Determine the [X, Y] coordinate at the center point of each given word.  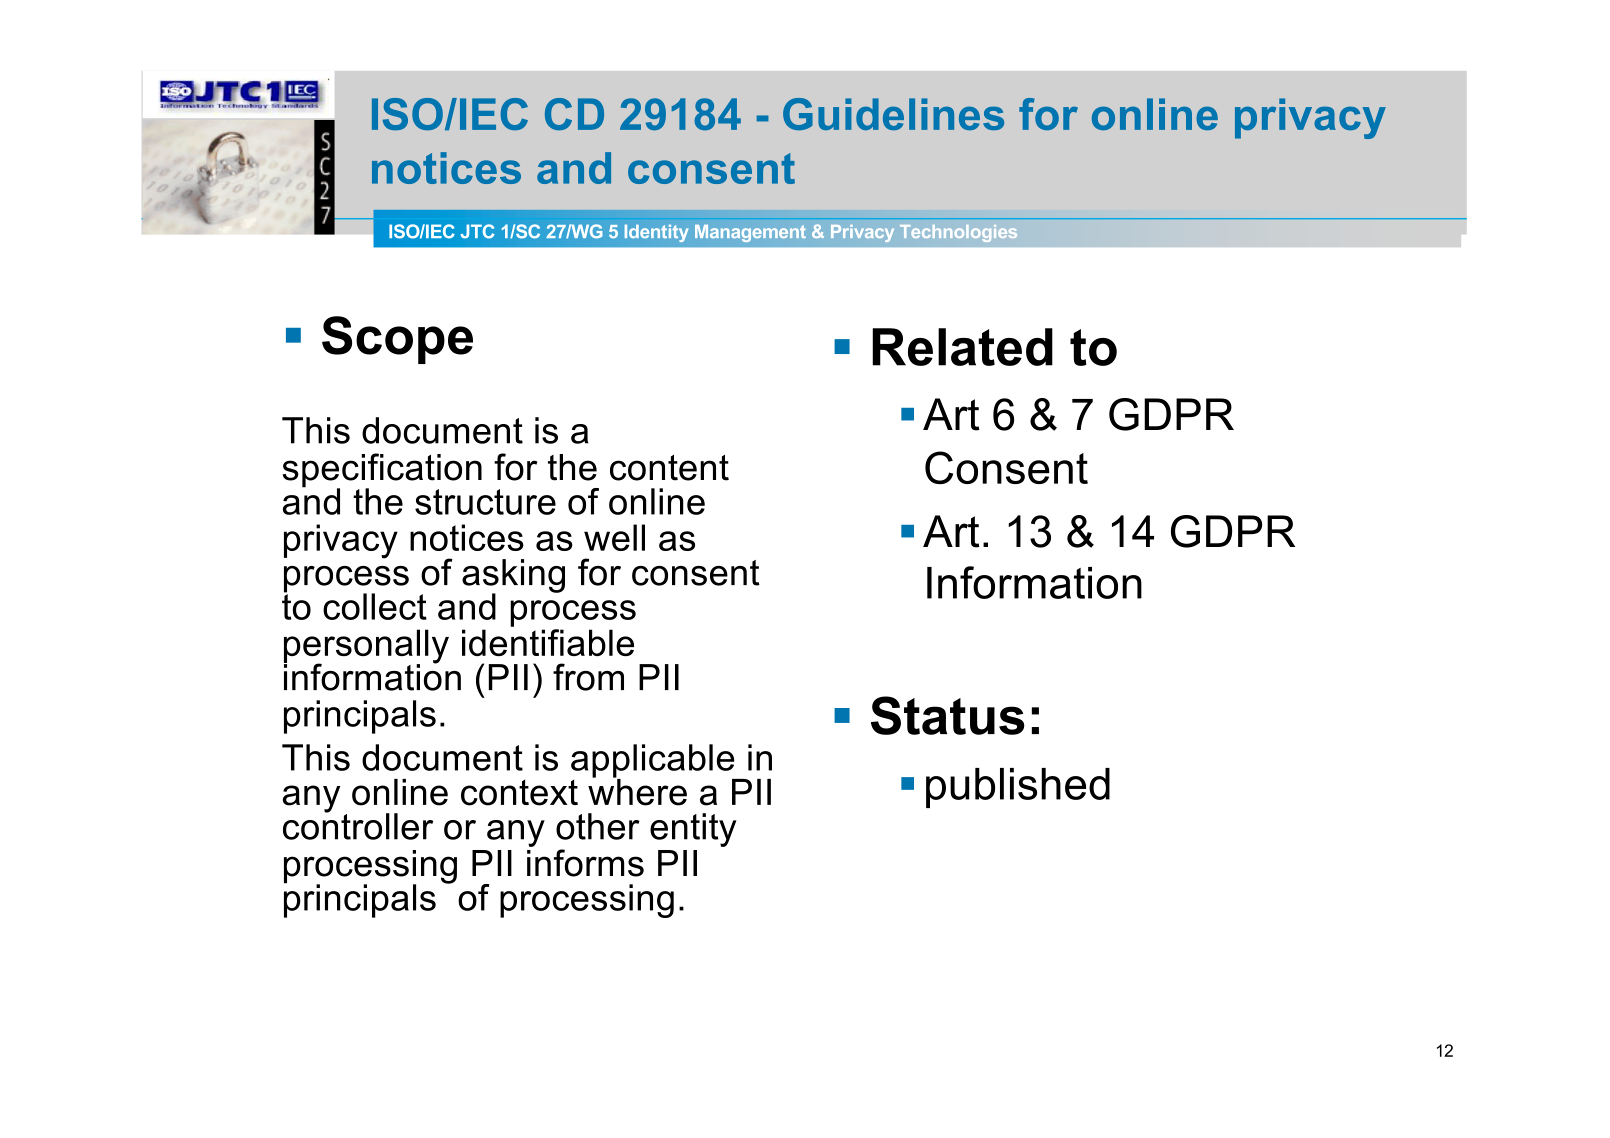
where [637, 791]
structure [485, 502]
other [598, 826]
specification [382, 471]
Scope [397, 340]
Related [962, 347]
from [588, 677]
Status [948, 715]
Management [750, 233]
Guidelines [893, 114]
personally [366, 647]
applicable [654, 762]
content [669, 468]
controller [358, 825]
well [614, 537]
